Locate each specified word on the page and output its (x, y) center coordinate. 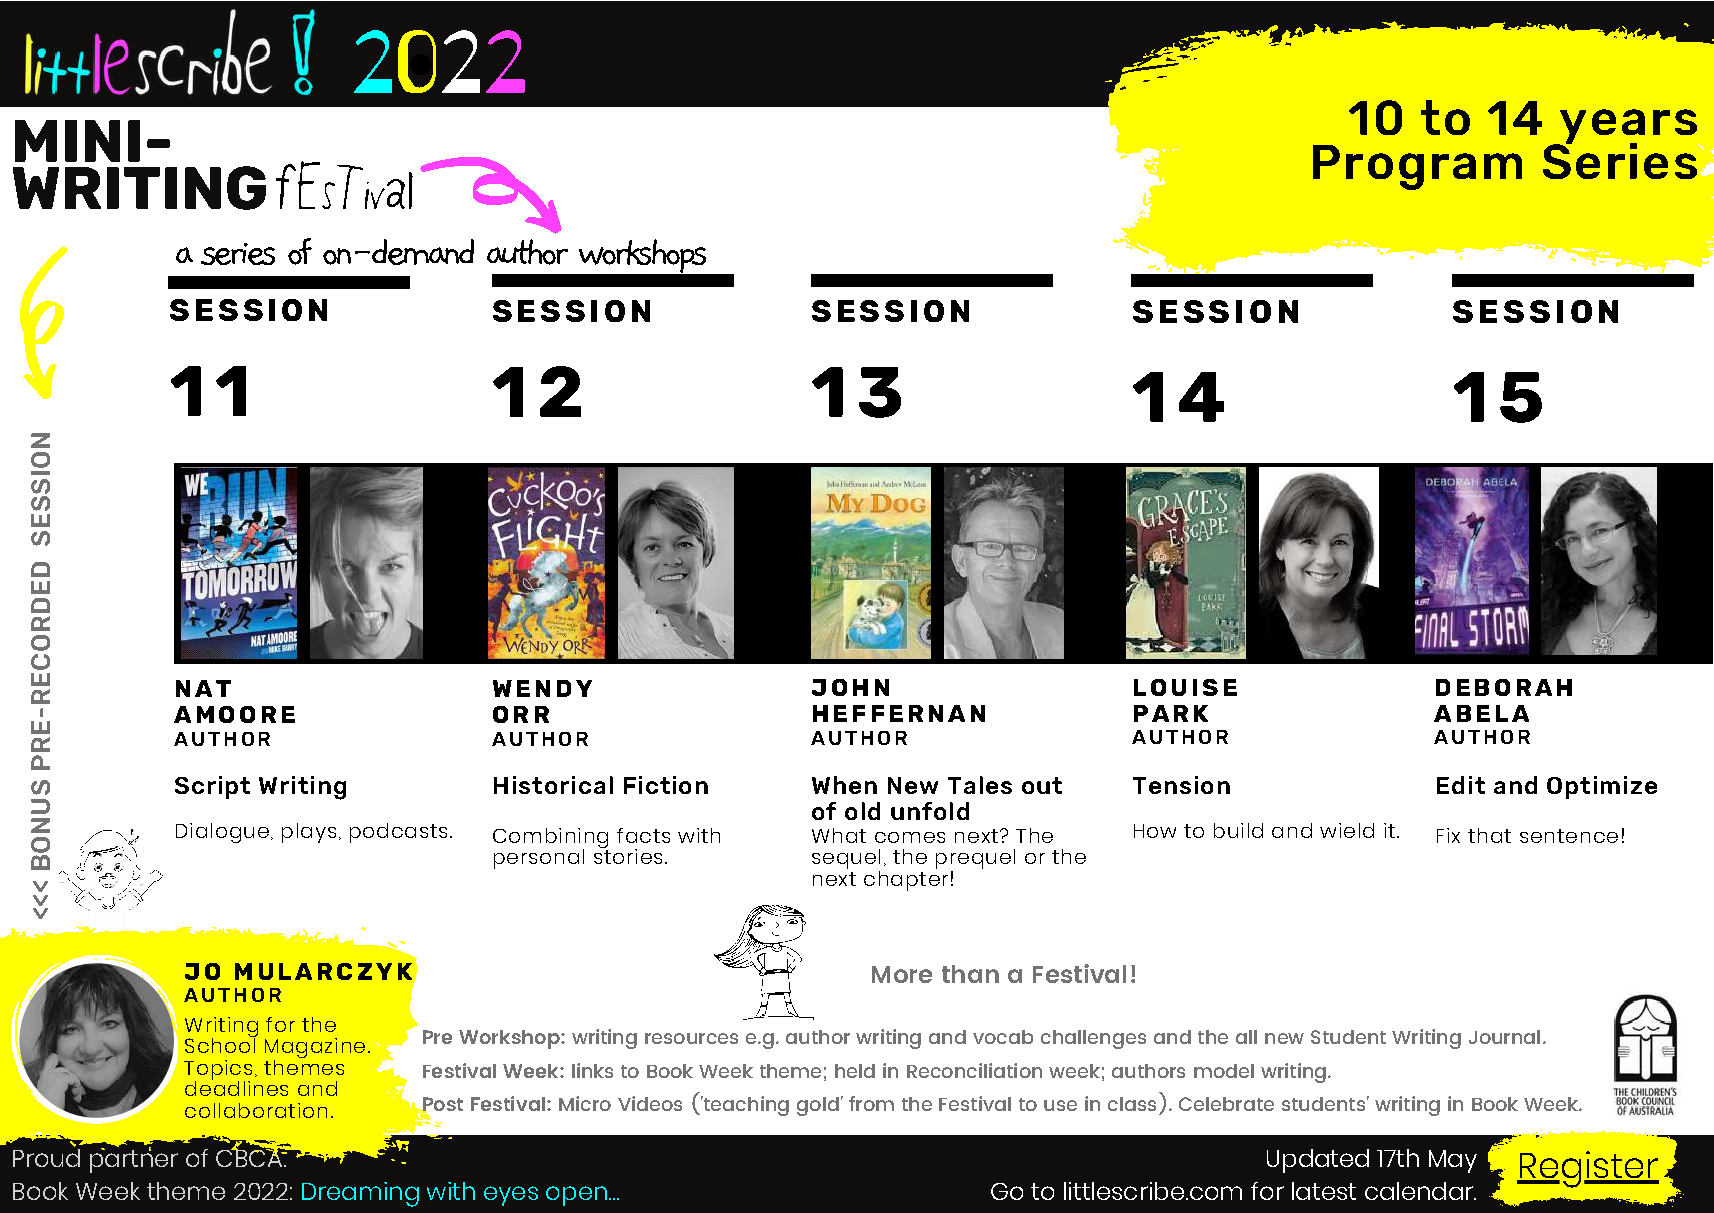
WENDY (542, 688)
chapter (906, 879)
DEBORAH (1504, 687)
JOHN (850, 687)
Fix (1448, 835)
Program (1417, 167)
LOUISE (1185, 687)
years (1628, 127)
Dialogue (222, 833)
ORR (521, 714)
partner (134, 1160)
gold (818, 1106)
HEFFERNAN (899, 713)
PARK (1171, 713)
